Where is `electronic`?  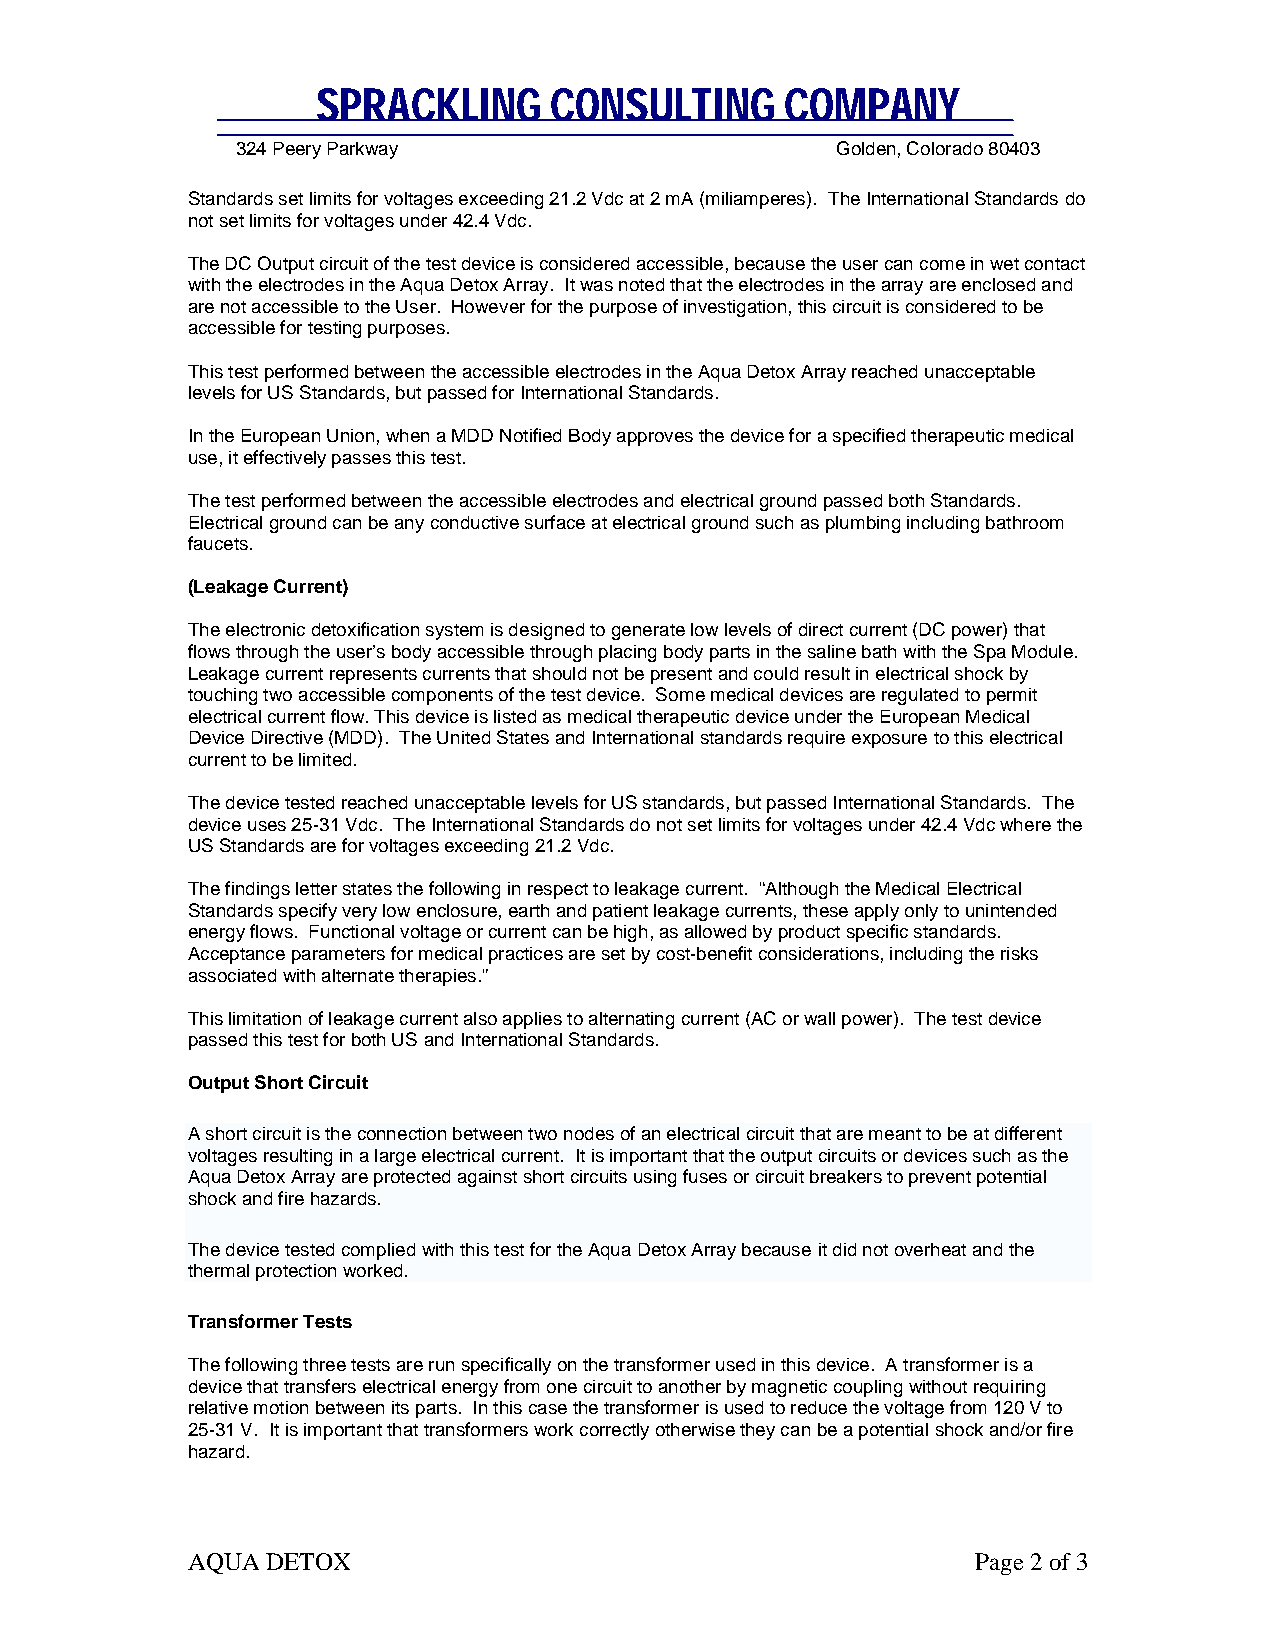 electronic is located at coordinates (265, 629).
